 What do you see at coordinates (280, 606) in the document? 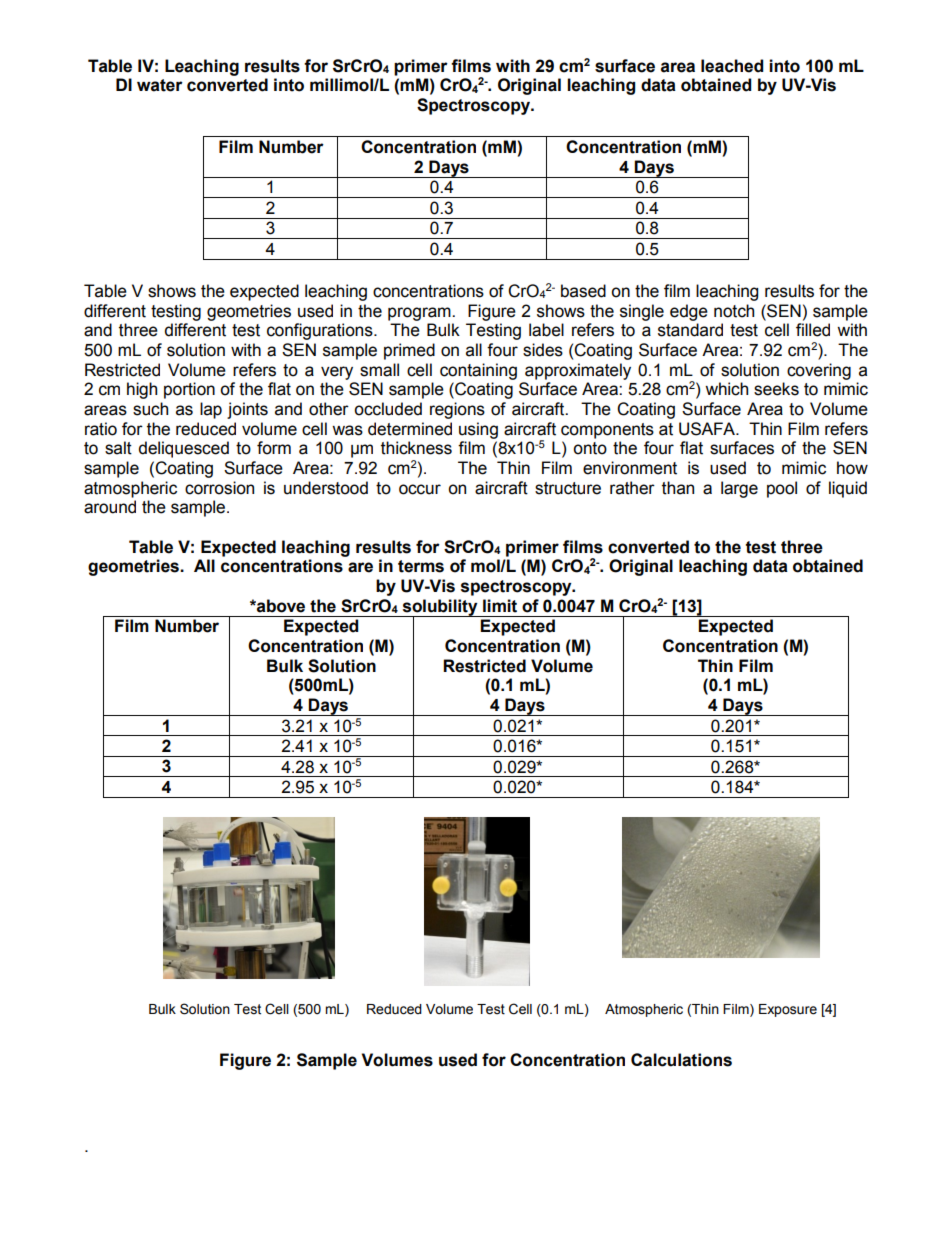
I see `above` at bounding box center [280, 606].
